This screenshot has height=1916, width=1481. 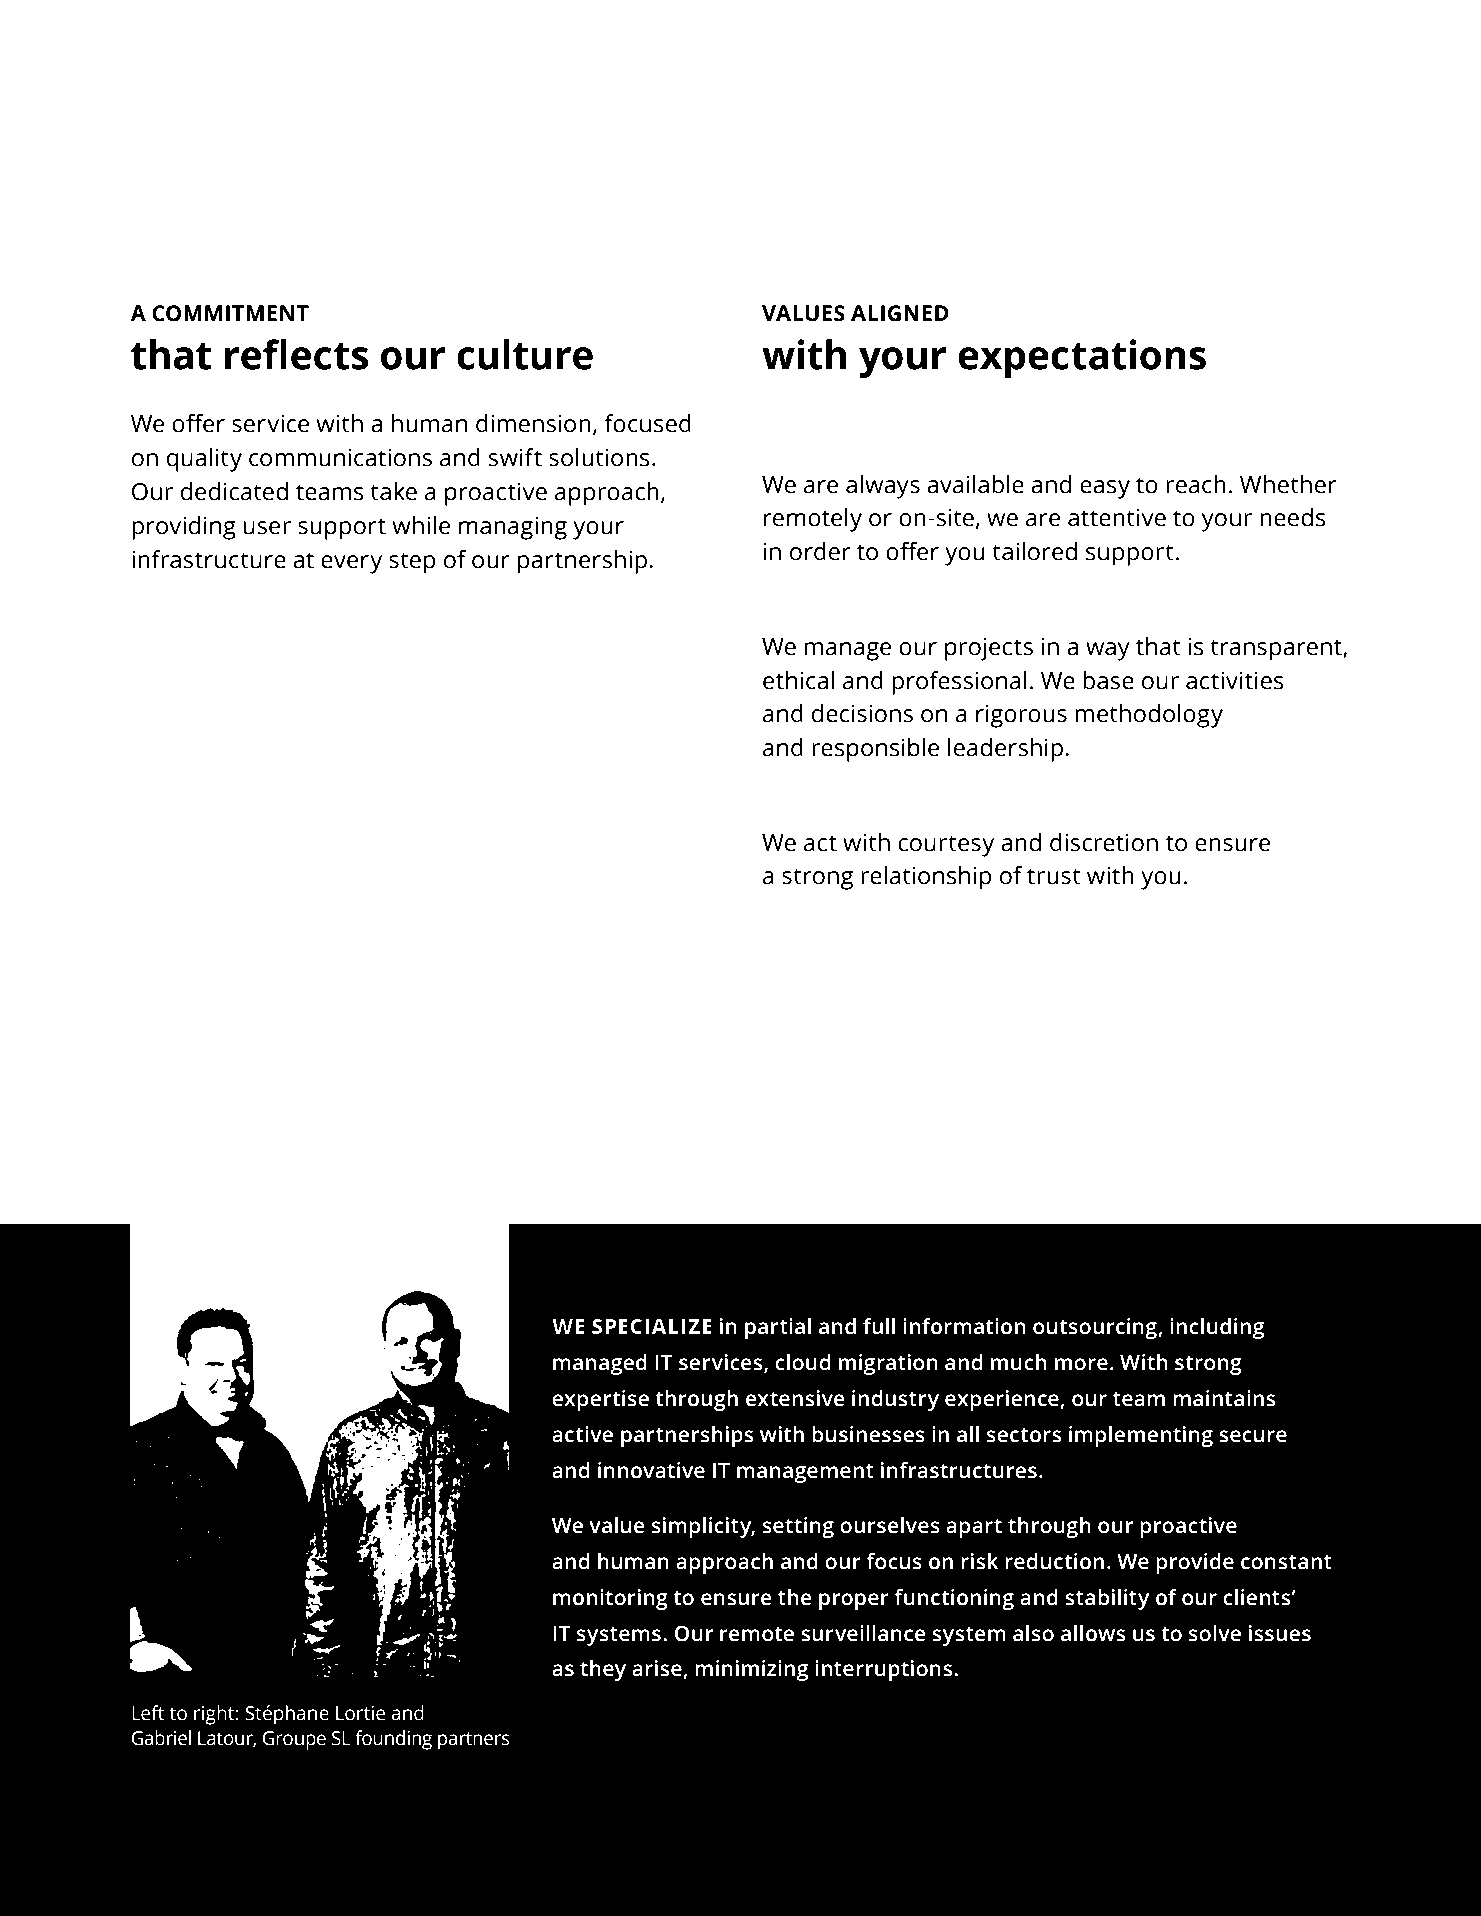 I want to click on expectations, so click(x=1082, y=358).
